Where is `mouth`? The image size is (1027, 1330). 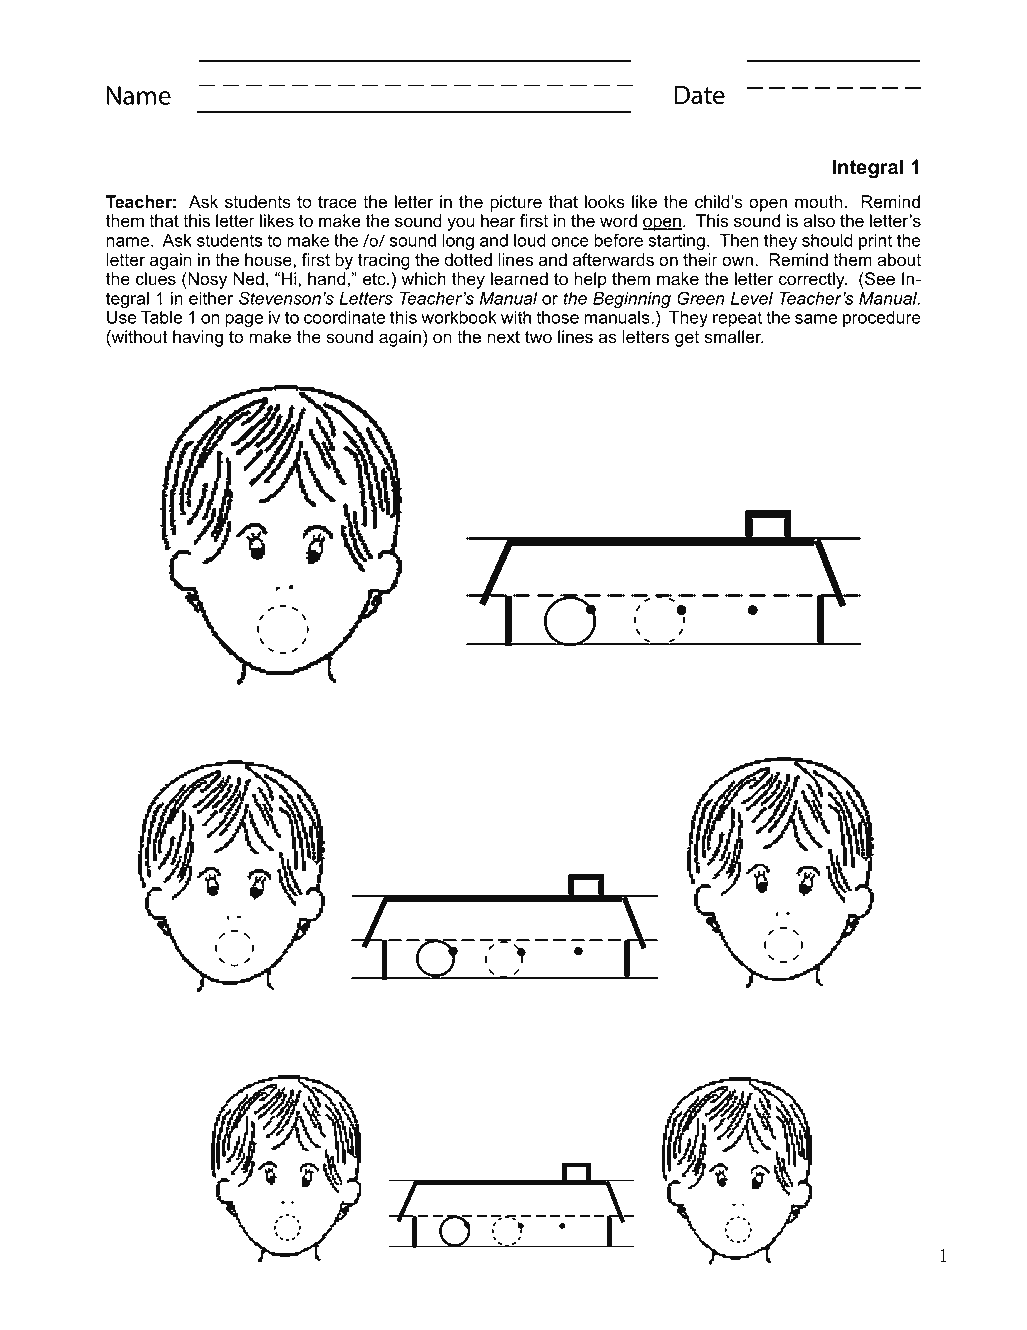 mouth is located at coordinates (818, 202).
